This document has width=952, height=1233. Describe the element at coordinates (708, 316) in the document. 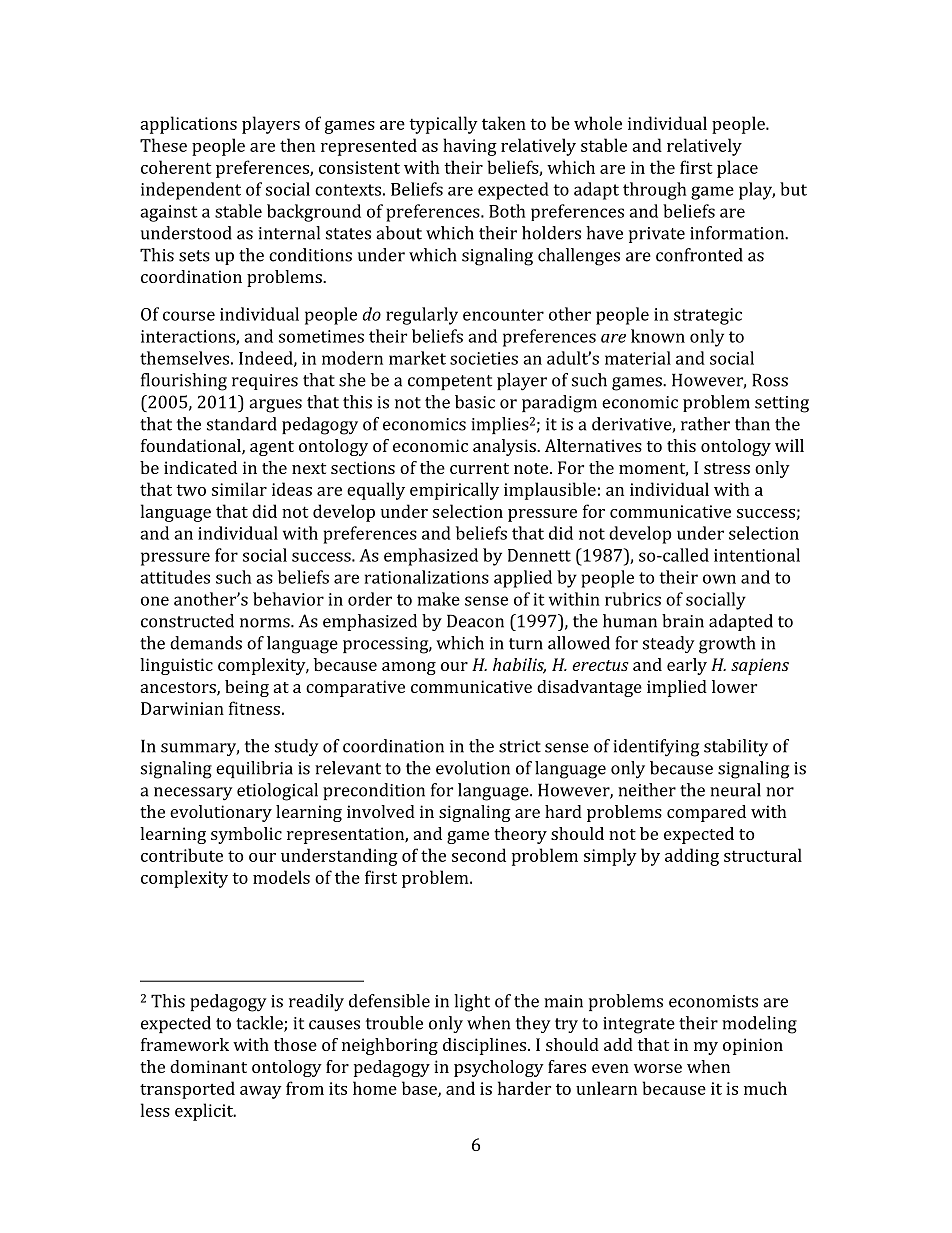

I see `strategic` at that location.
